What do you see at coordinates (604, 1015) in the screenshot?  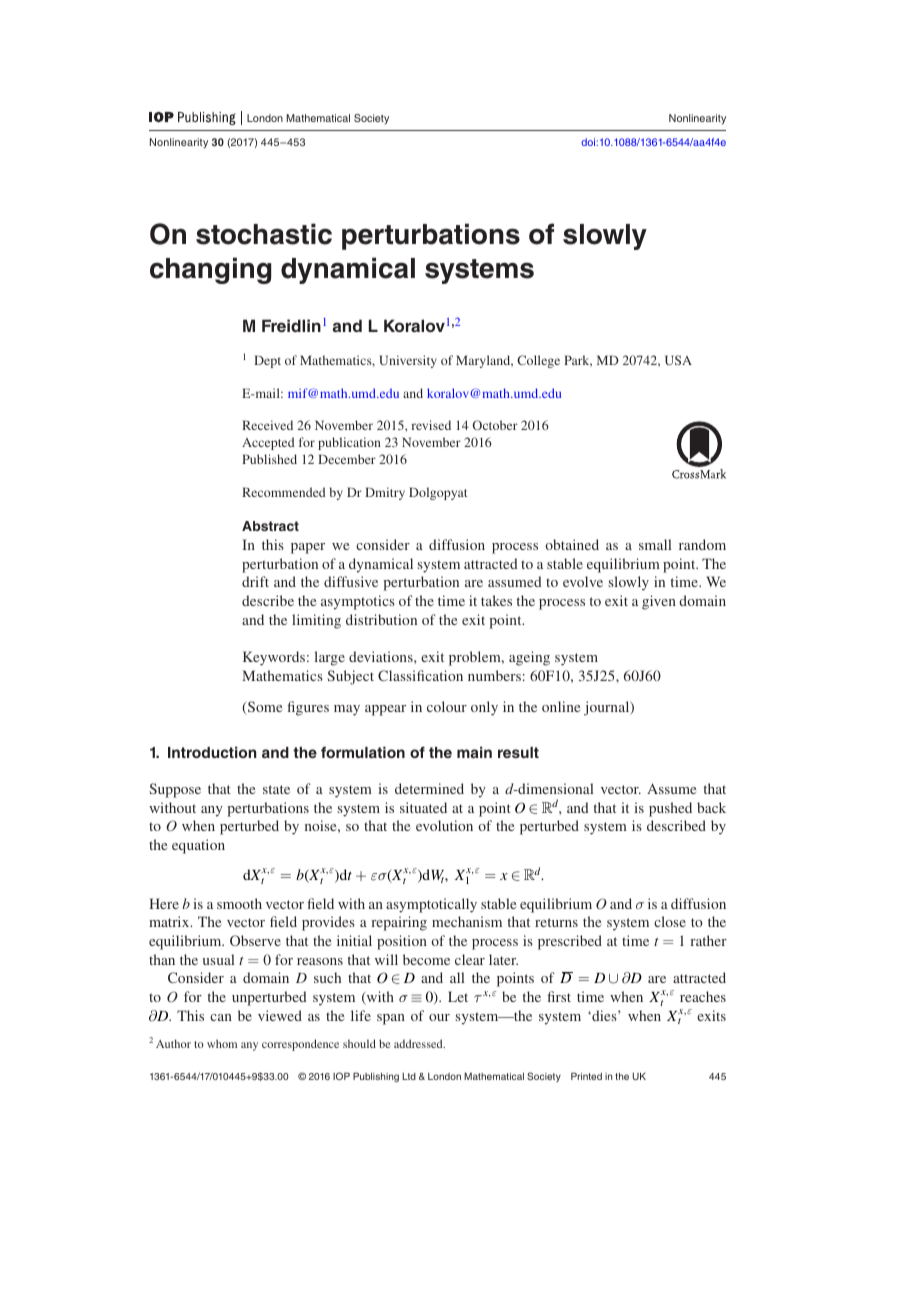 I see `dies` at bounding box center [604, 1015].
